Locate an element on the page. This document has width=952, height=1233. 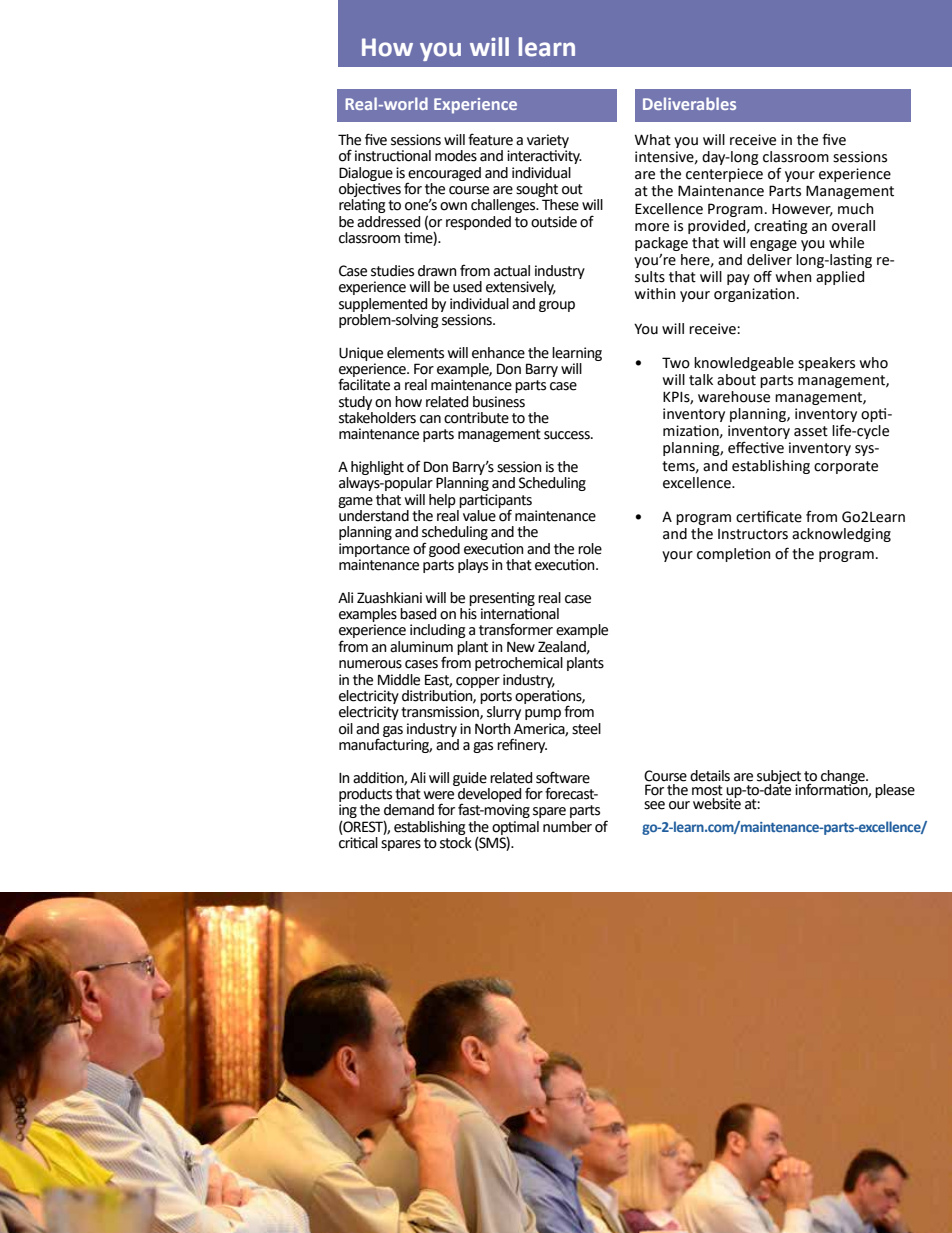
acknowledging is located at coordinates (841, 535).
